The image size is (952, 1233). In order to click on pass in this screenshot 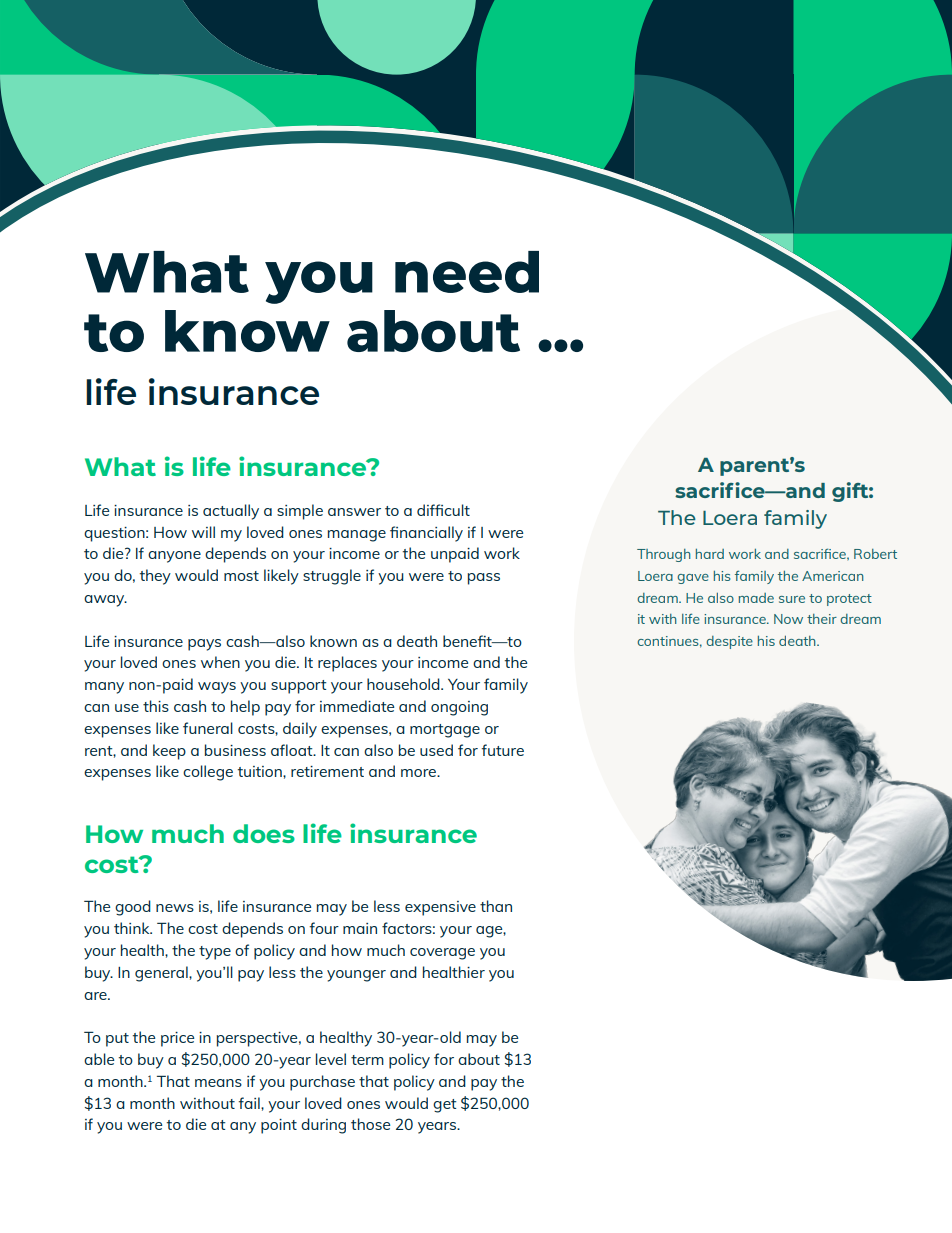, I will do `click(483, 579)`.
